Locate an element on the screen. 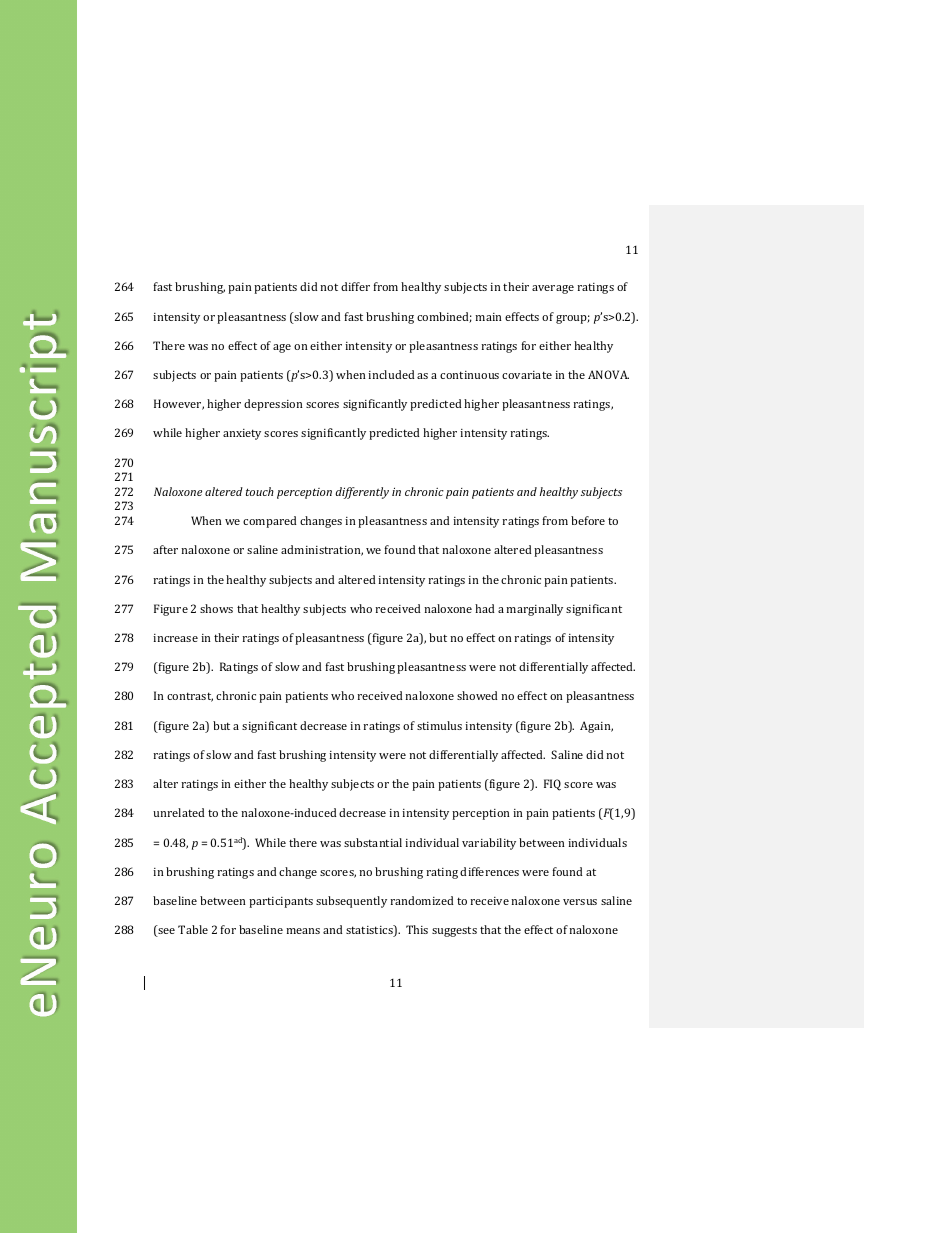 This screenshot has height=1233, width=952. Table is located at coordinates (193, 929).
